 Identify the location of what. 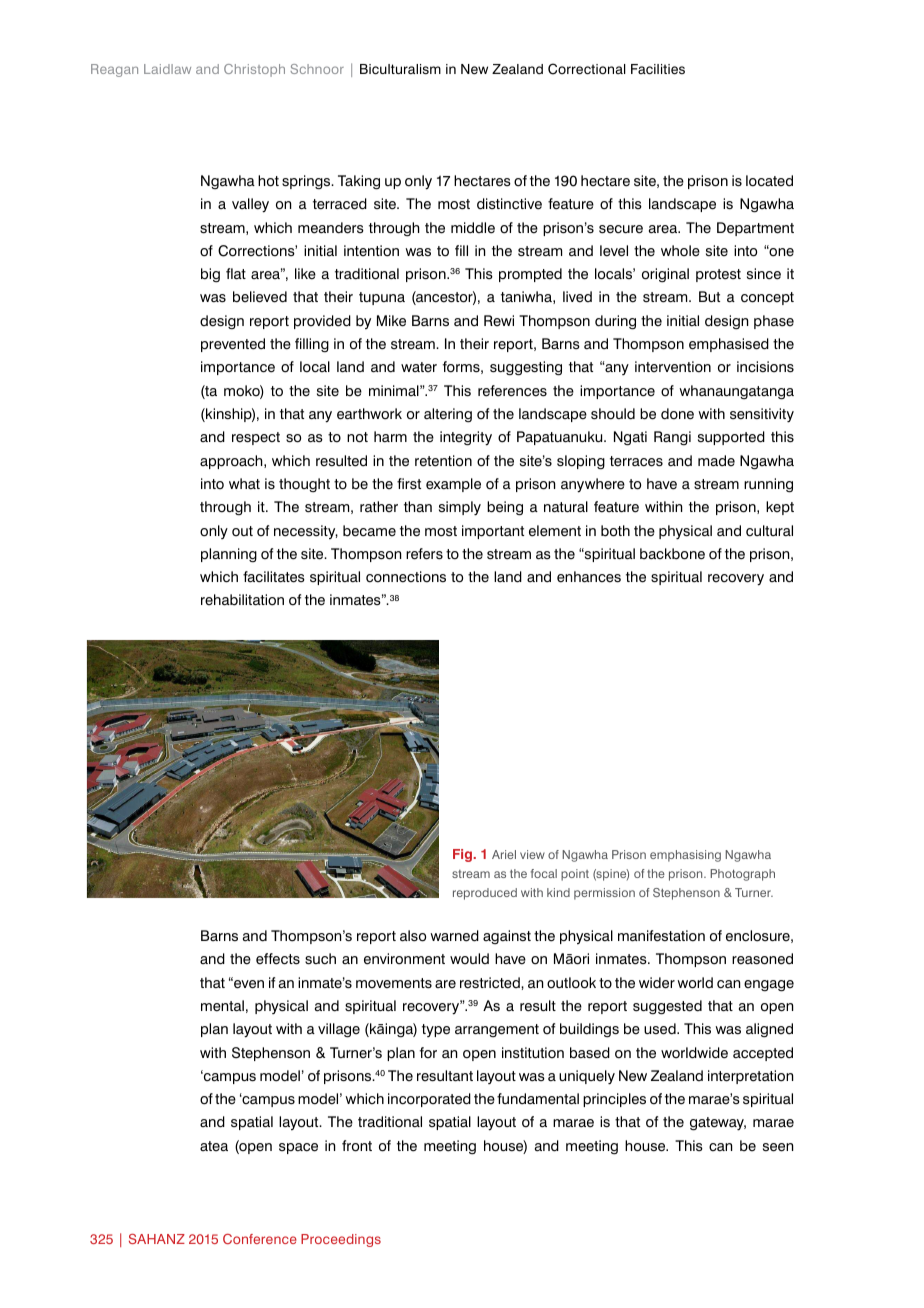
(244, 483).
